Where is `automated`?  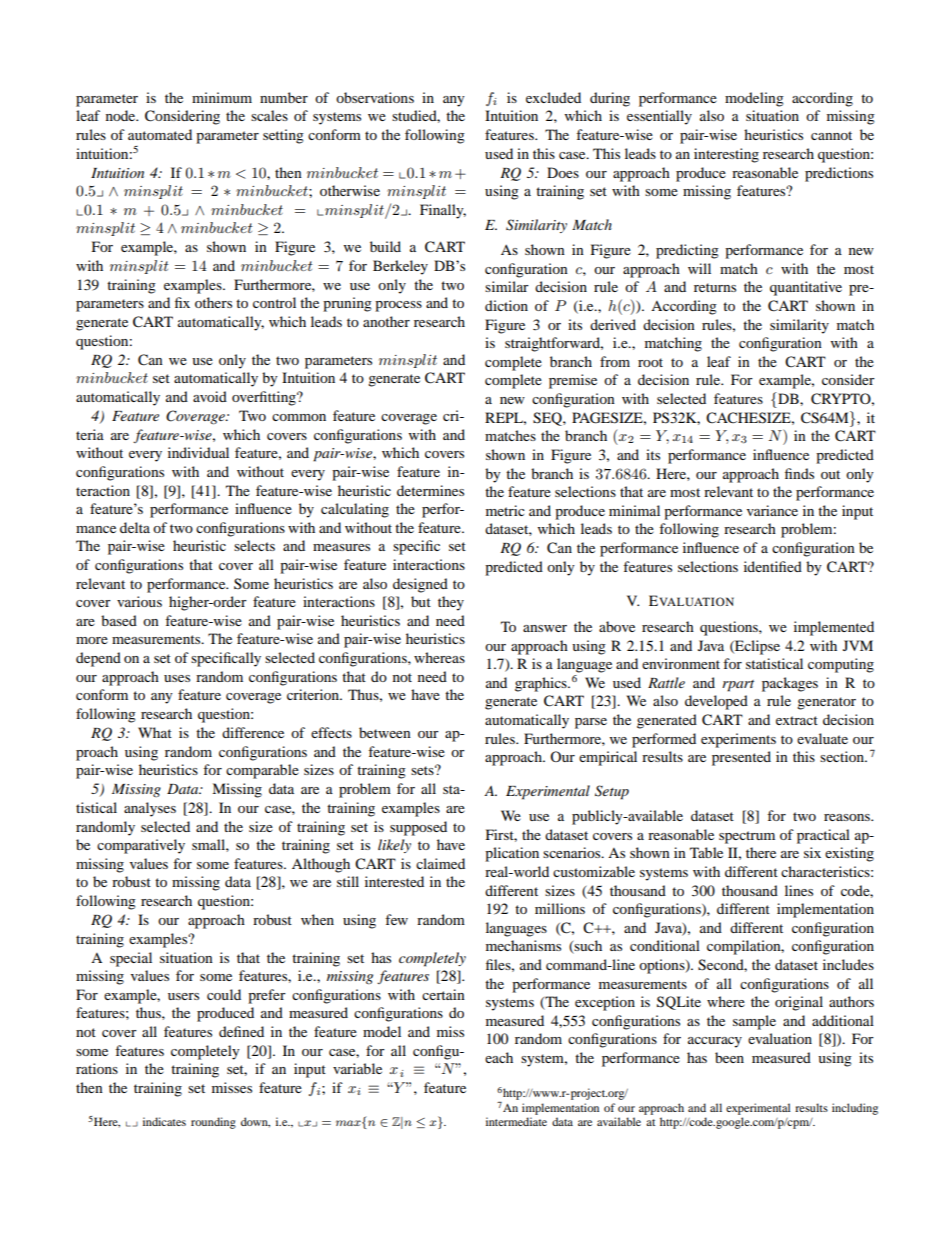 automated is located at coordinates (160, 134).
